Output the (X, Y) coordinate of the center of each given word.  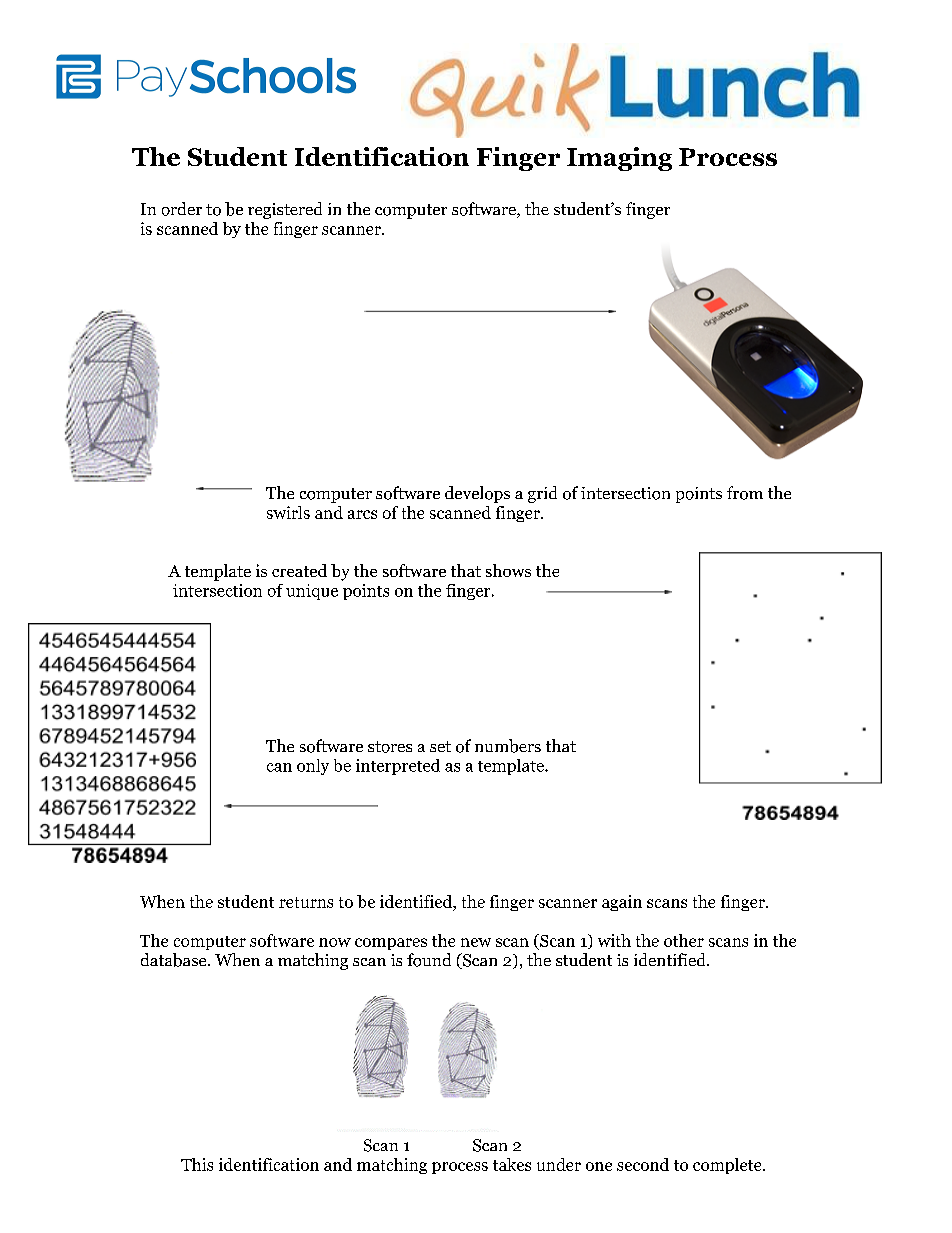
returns (306, 902)
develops (477, 494)
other (684, 940)
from (745, 493)
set (440, 746)
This (197, 1164)
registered (285, 210)
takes (512, 1164)
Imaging (619, 159)
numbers (508, 746)
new (476, 942)
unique (312, 592)
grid (542, 494)
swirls (288, 512)
